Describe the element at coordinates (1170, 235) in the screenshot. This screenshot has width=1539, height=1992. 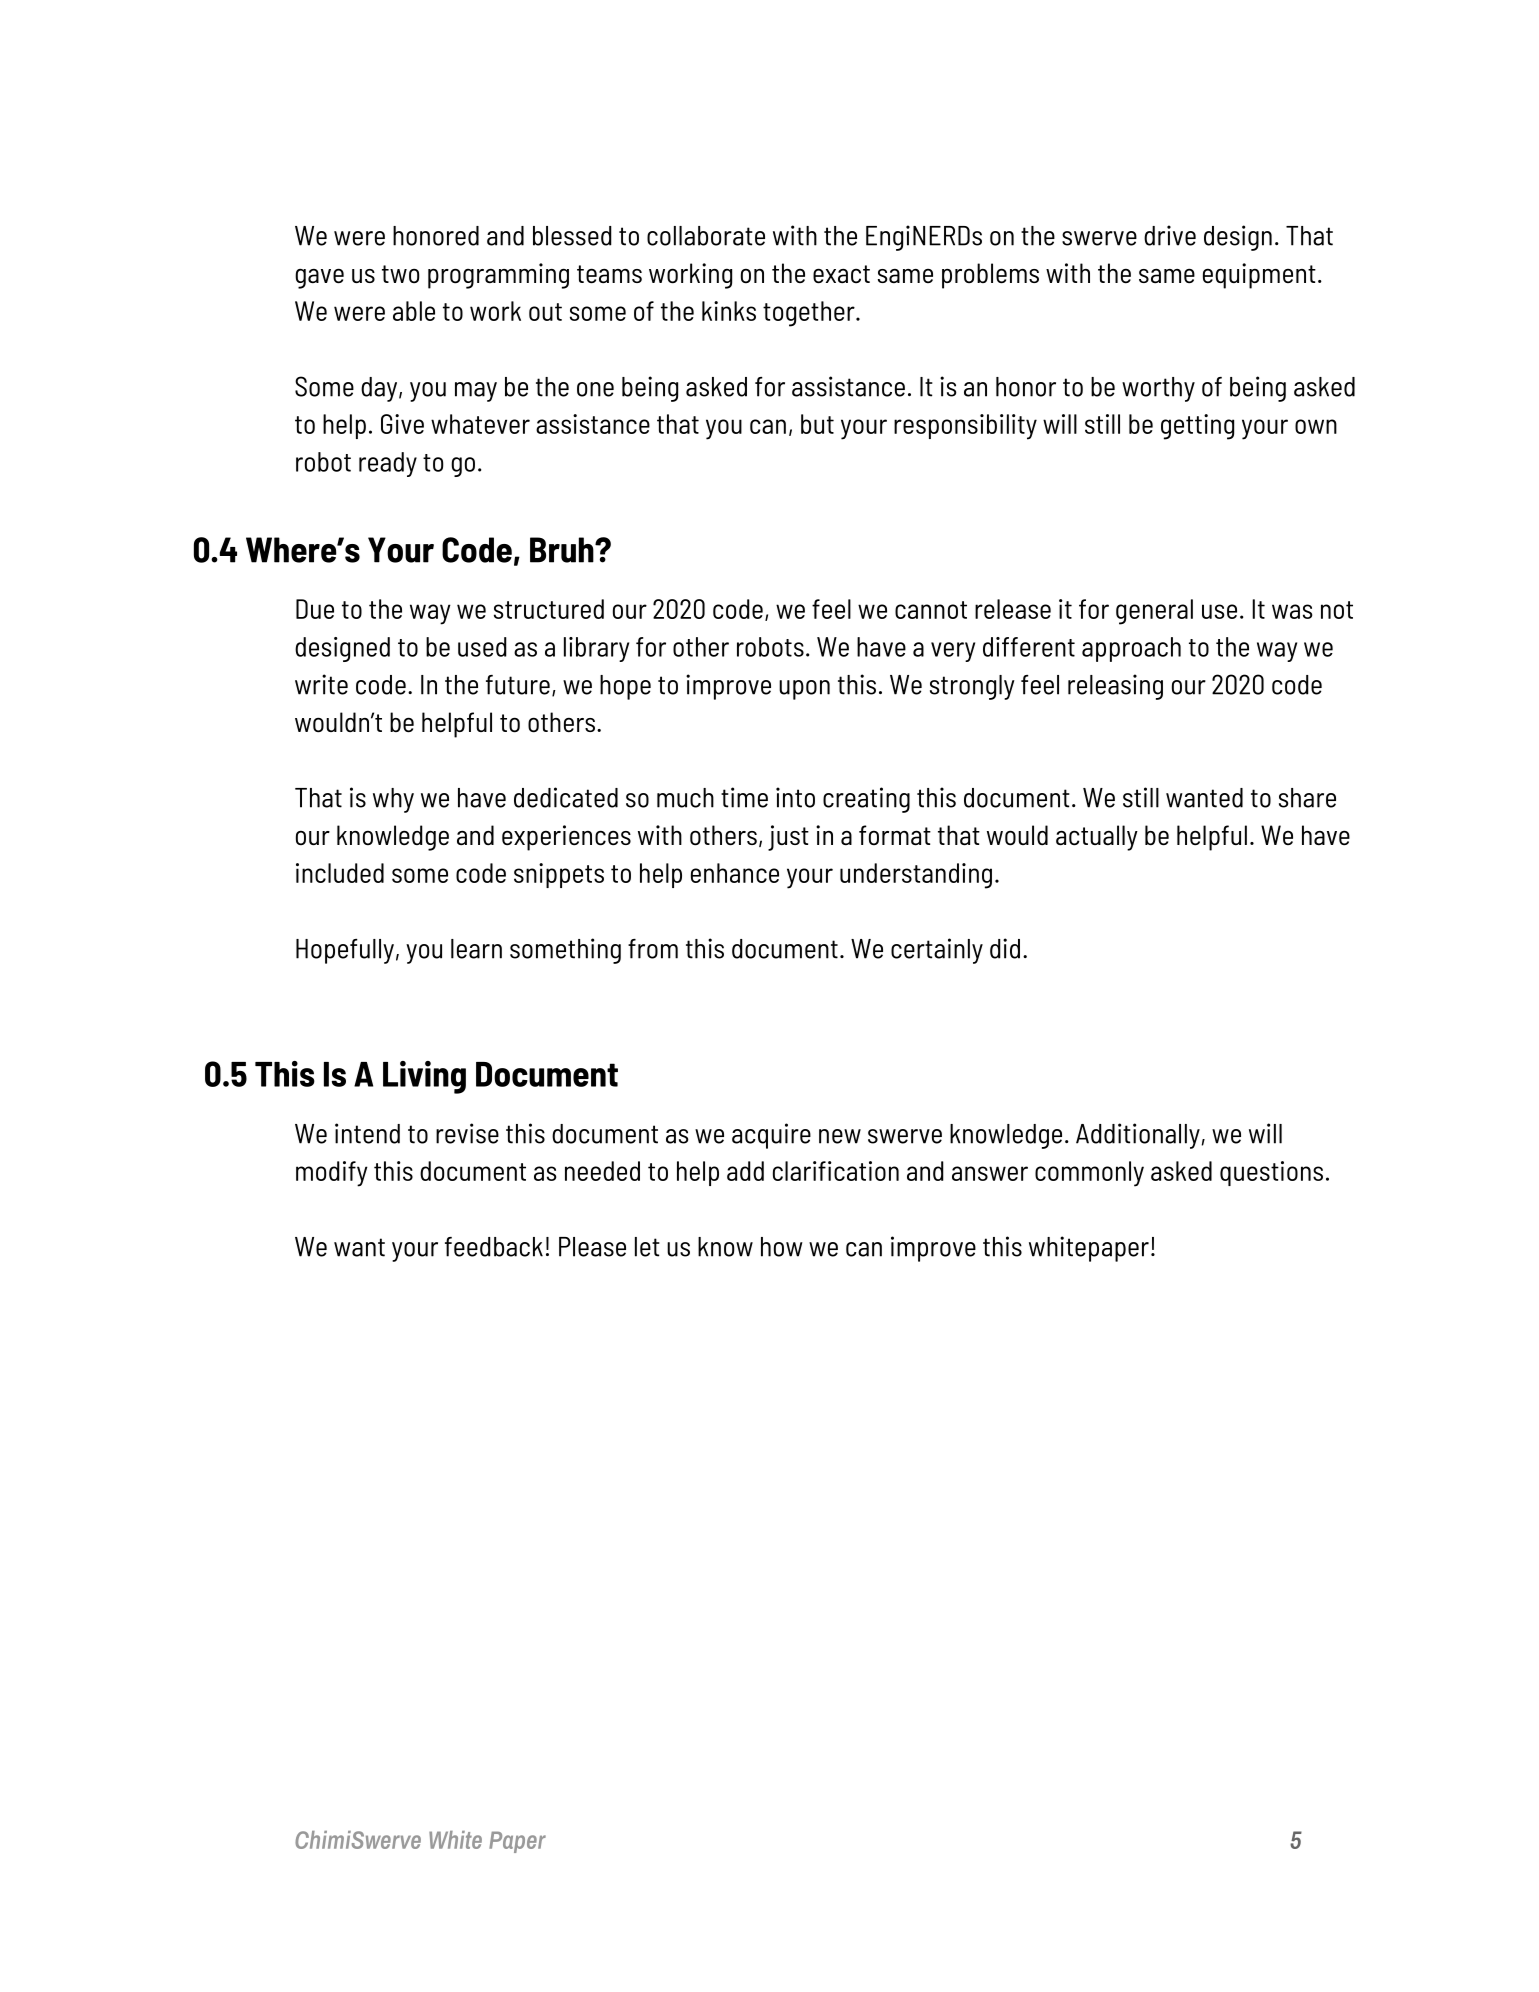
I see `drive` at that location.
